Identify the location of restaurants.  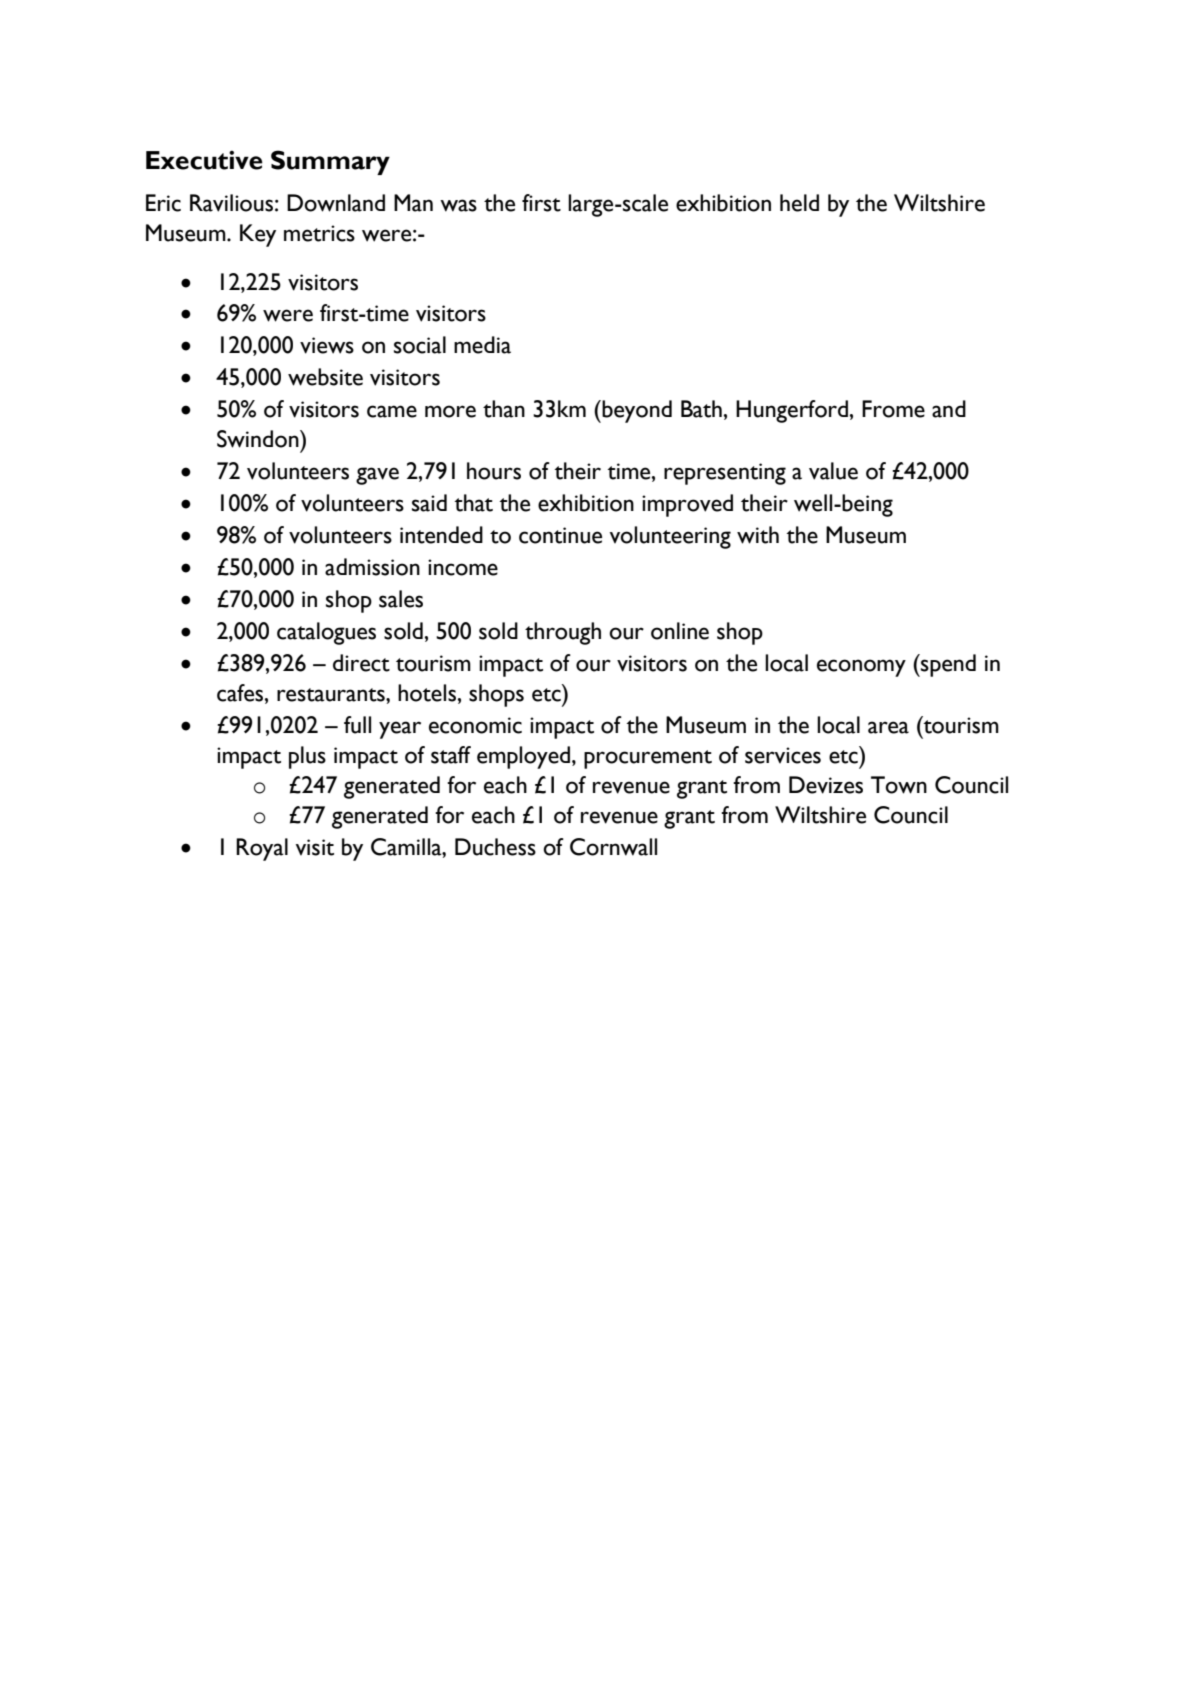
(332, 695).
